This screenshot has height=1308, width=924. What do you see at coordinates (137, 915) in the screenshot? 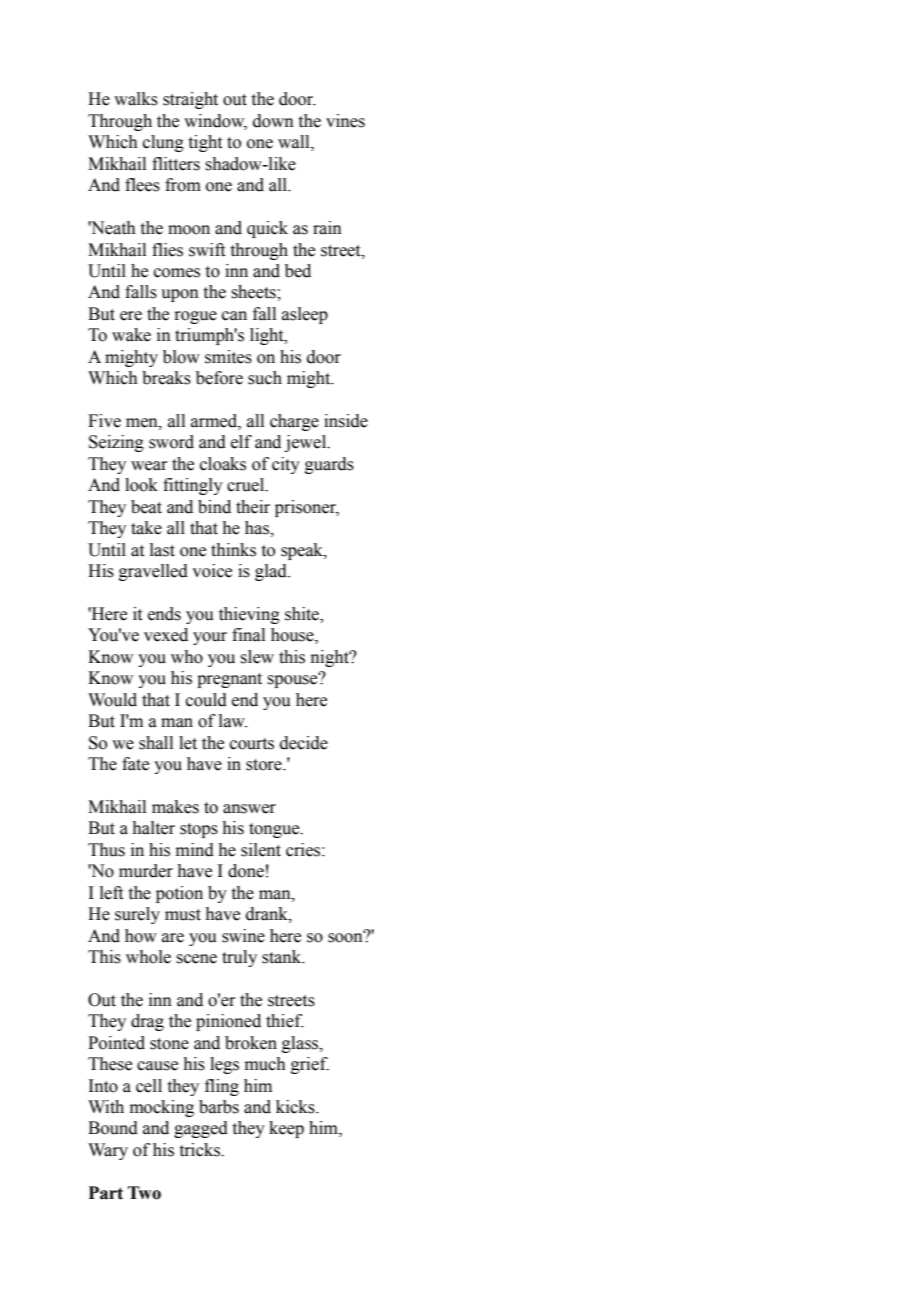
I see `surely` at bounding box center [137, 915].
